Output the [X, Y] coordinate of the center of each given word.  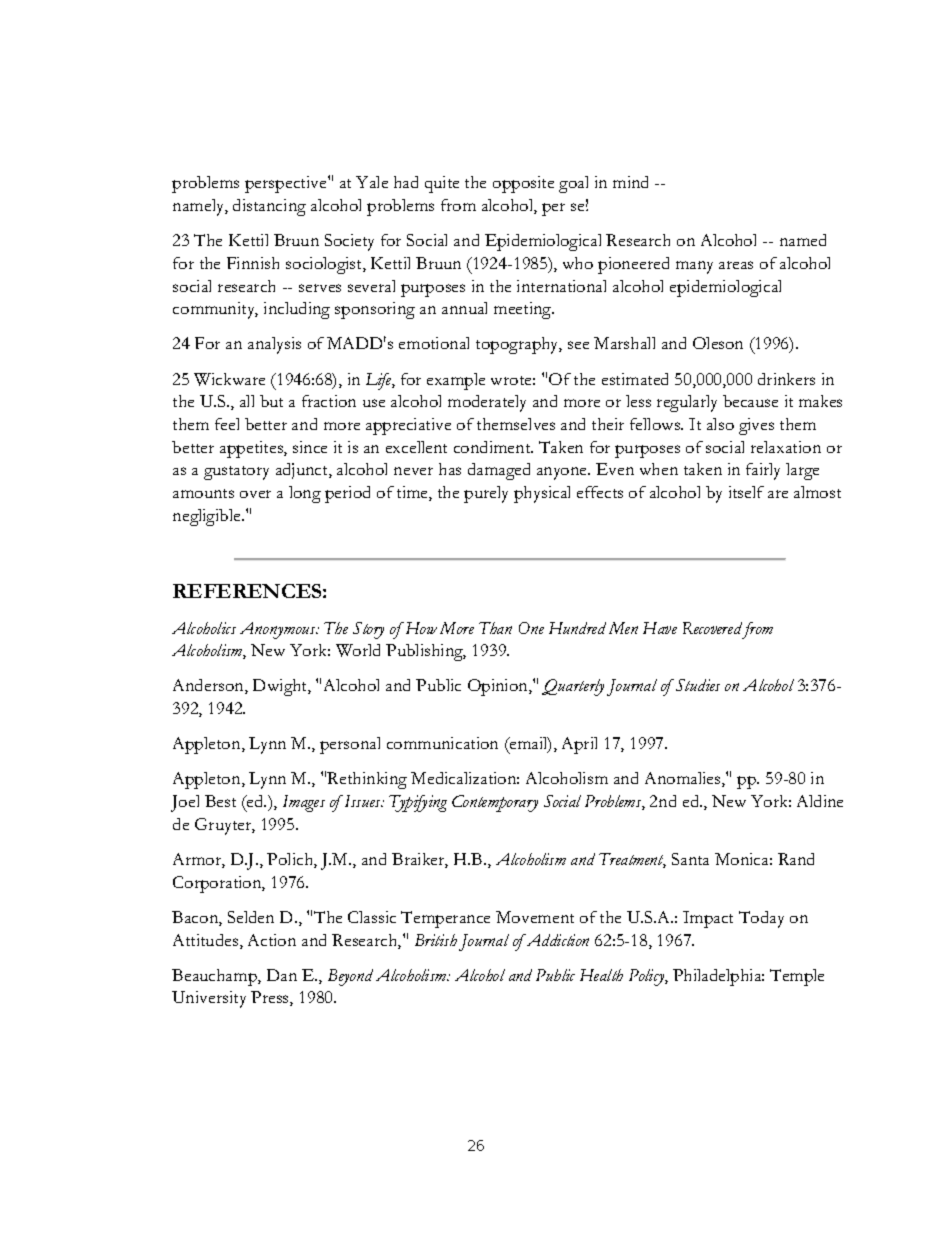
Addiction [556, 940]
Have [660, 628]
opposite [523, 184]
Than [495, 628]
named [803, 240]
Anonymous [279, 630]
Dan [282, 975]
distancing [269, 207]
